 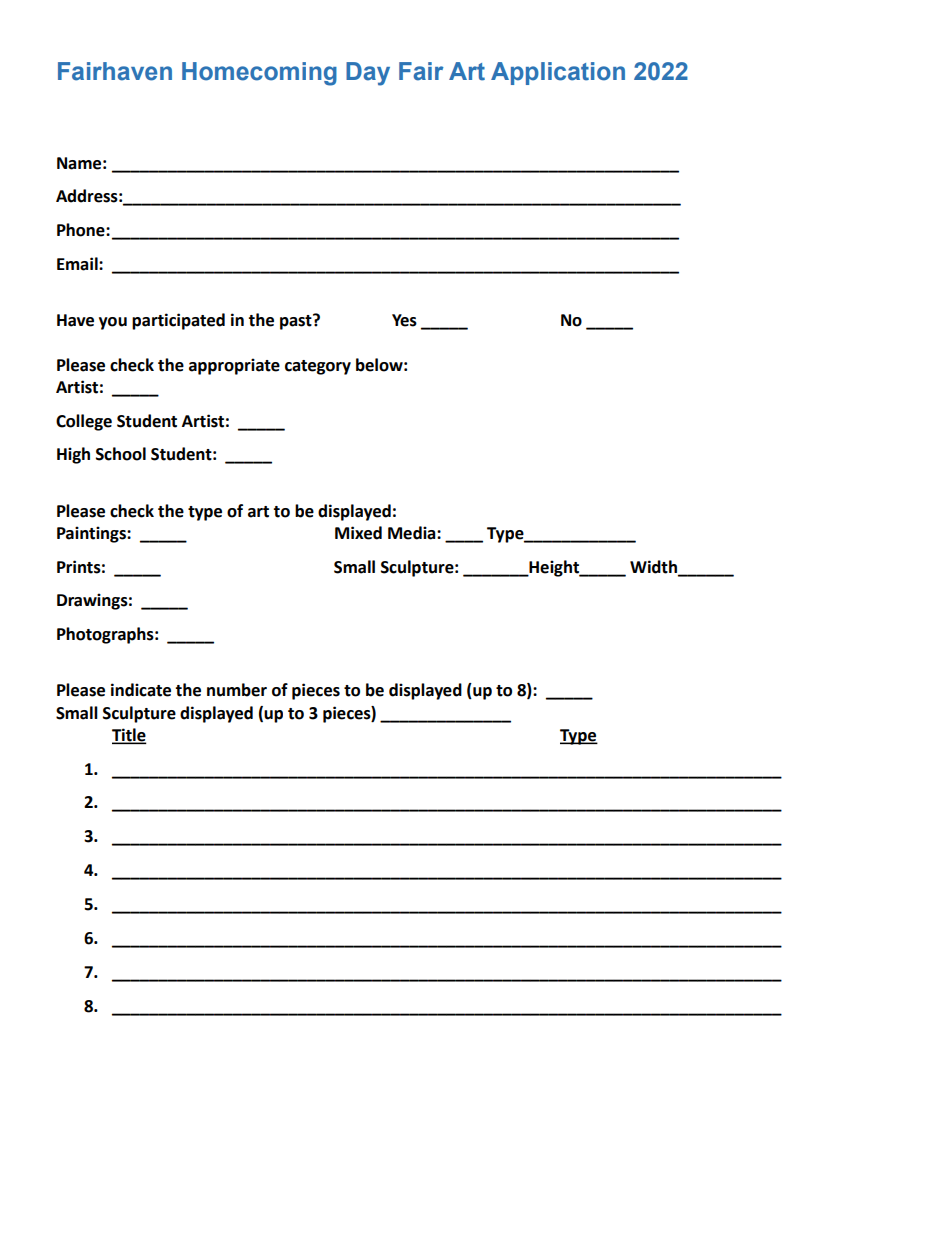 I want to click on Day, so click(x=368, y=74).
